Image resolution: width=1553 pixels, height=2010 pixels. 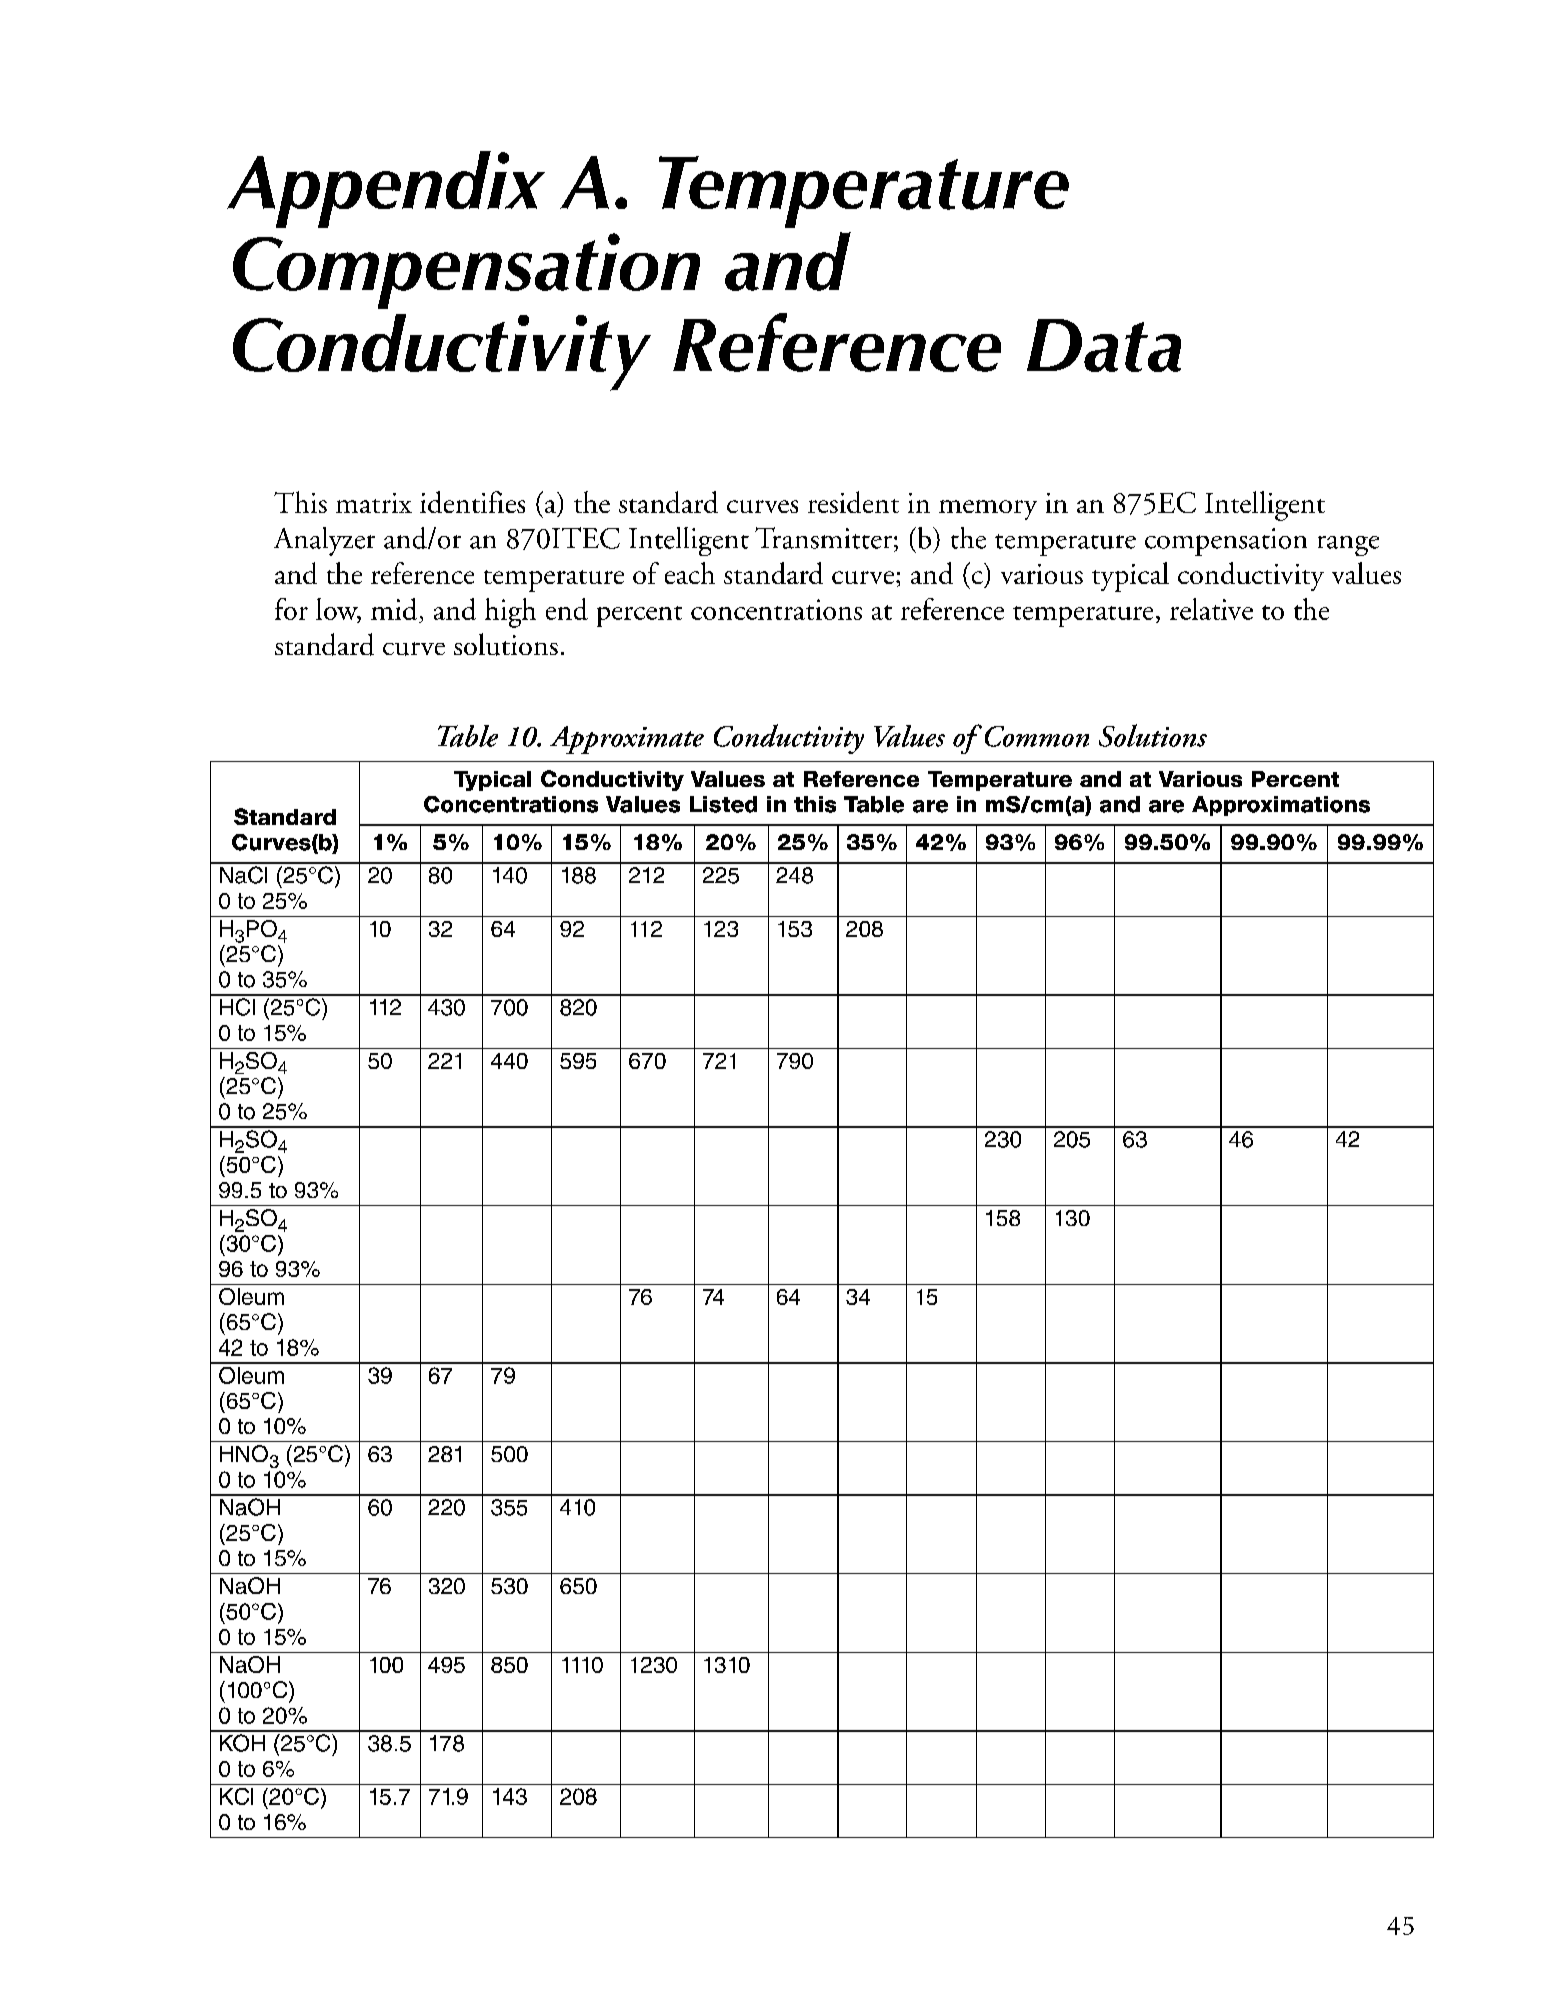 I want to click on each, so click(x=690, y=573).
